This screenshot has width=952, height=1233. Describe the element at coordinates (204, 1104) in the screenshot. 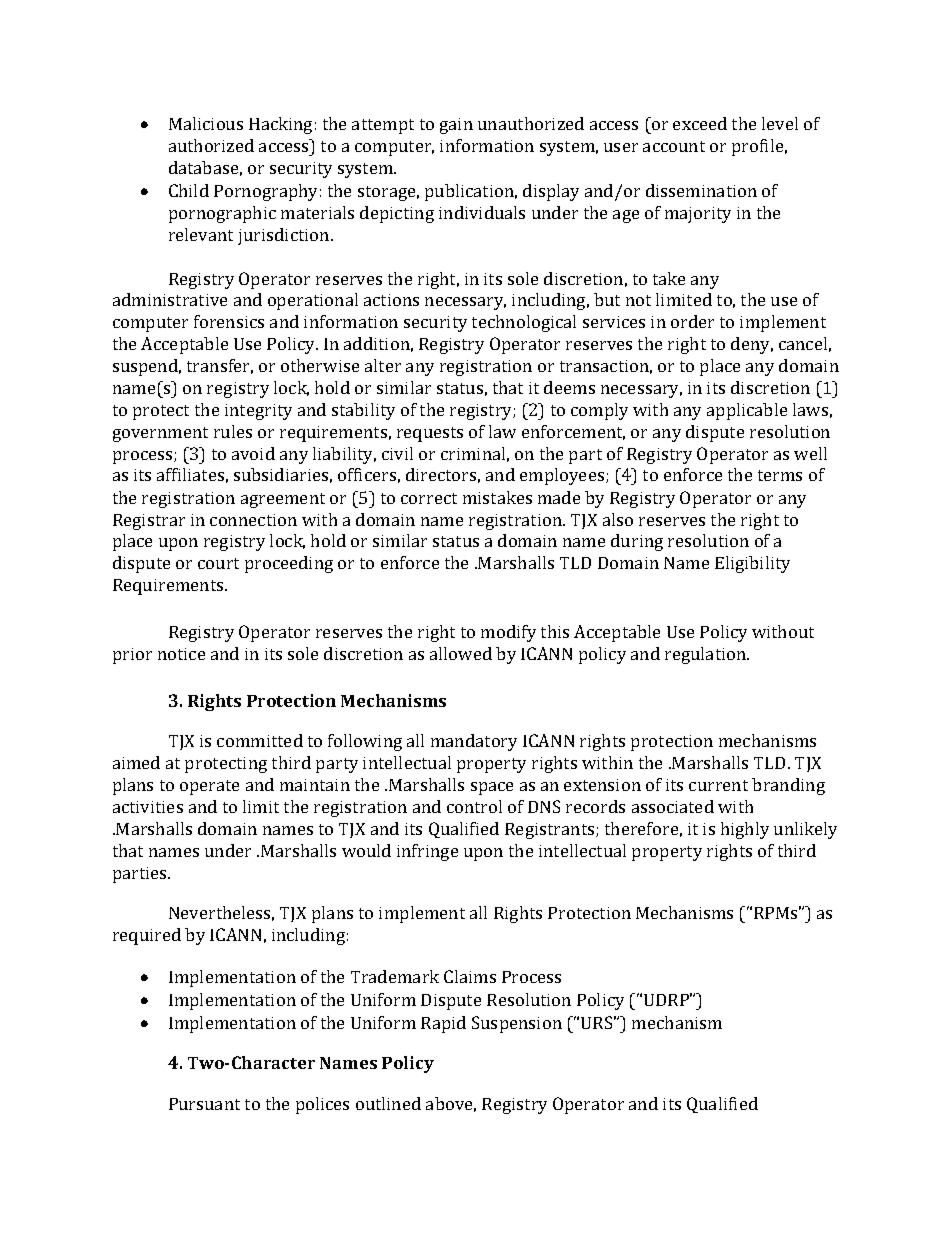

I see `Pursuant` at that location.
